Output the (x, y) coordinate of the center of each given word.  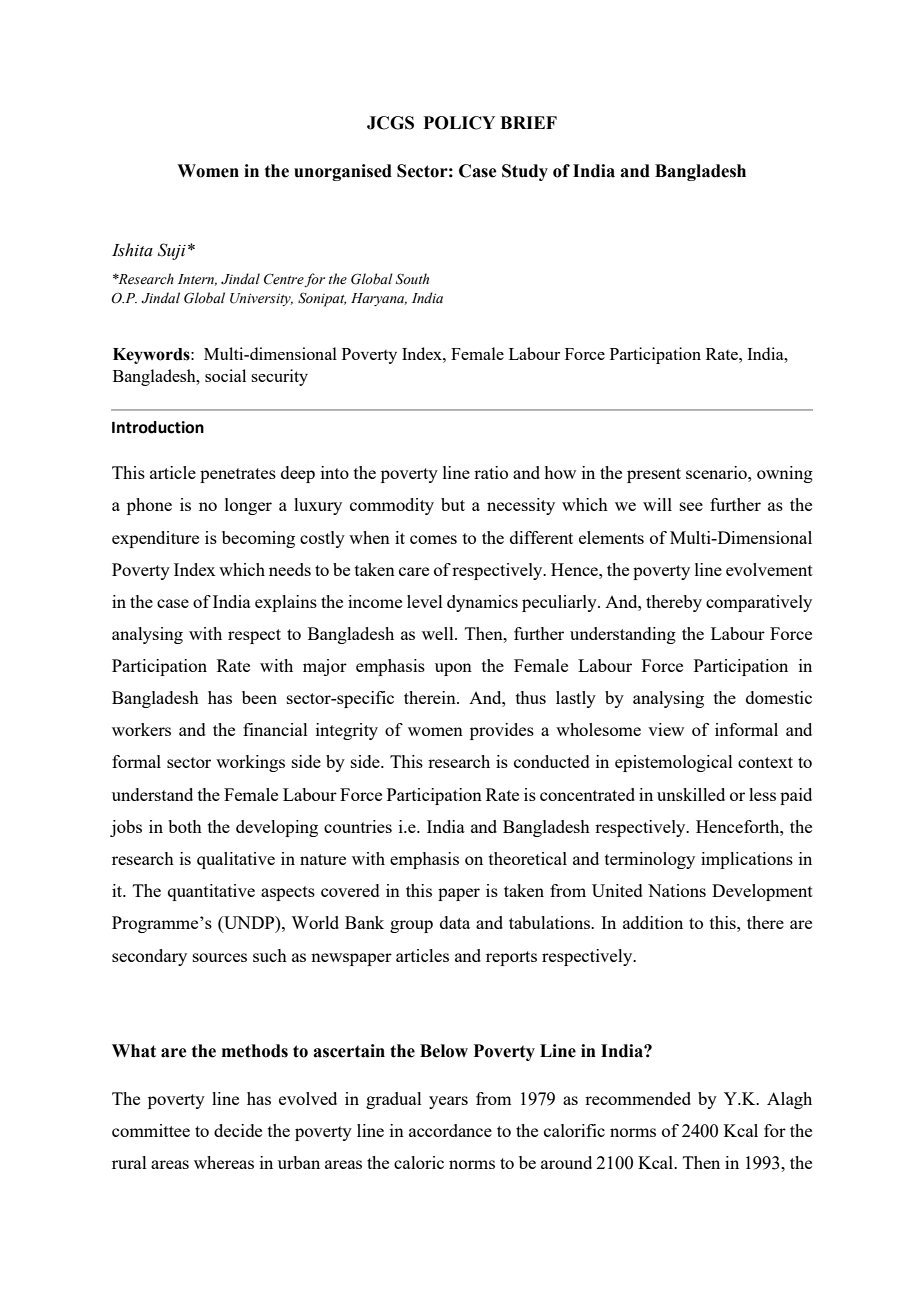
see (691, 506)
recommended (638, 1098)
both (185, 826)
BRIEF (528, 122)
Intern (197, 280)
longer (248, 506)
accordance (450, 1130)
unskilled (691, 794)
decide (238, 1130)
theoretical (528, 858)
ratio (491, 472)
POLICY (459, 123)
